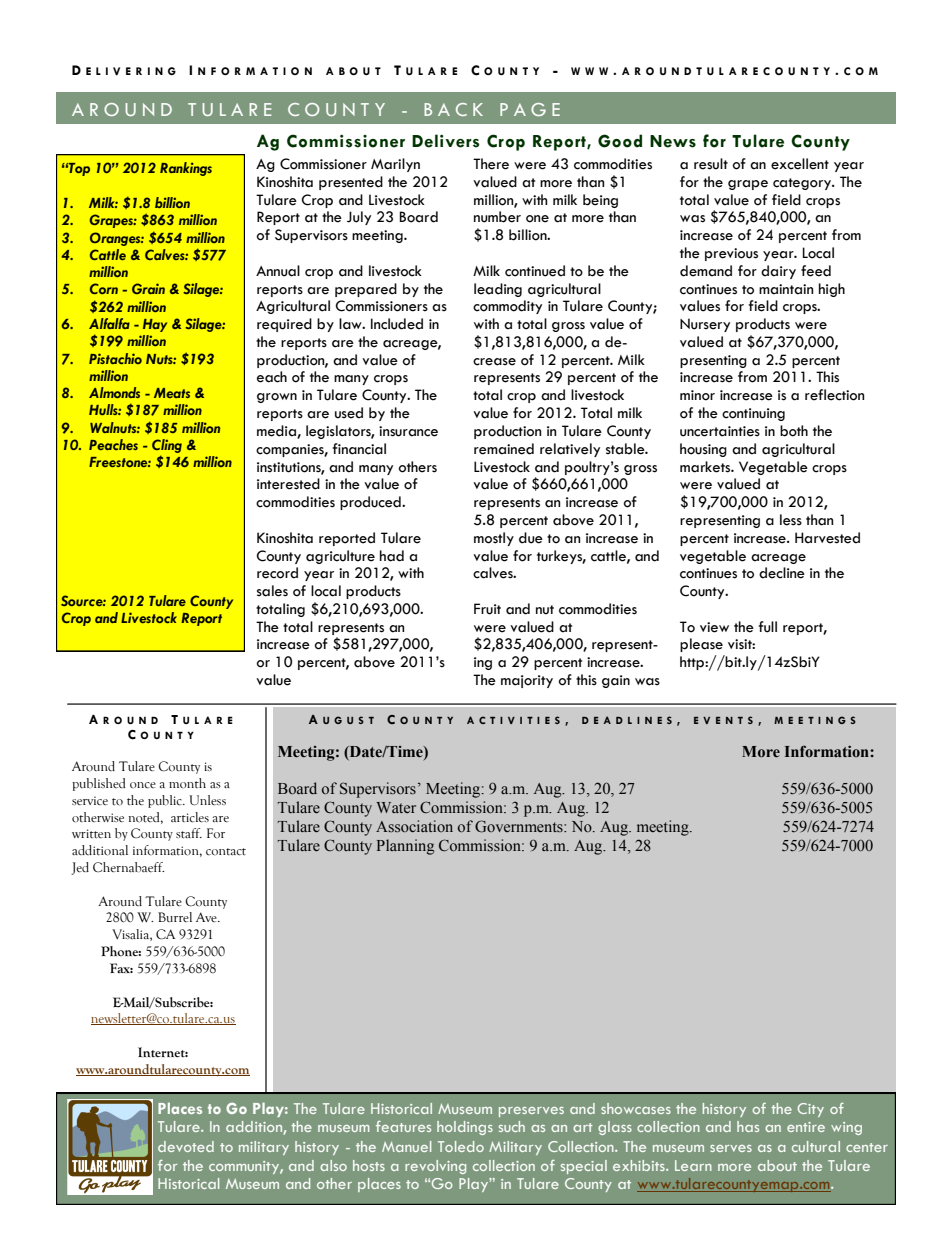  What do you see at coordinates (800, 164) in the page?
I see `excellent` at bounding box center [800, 164].
